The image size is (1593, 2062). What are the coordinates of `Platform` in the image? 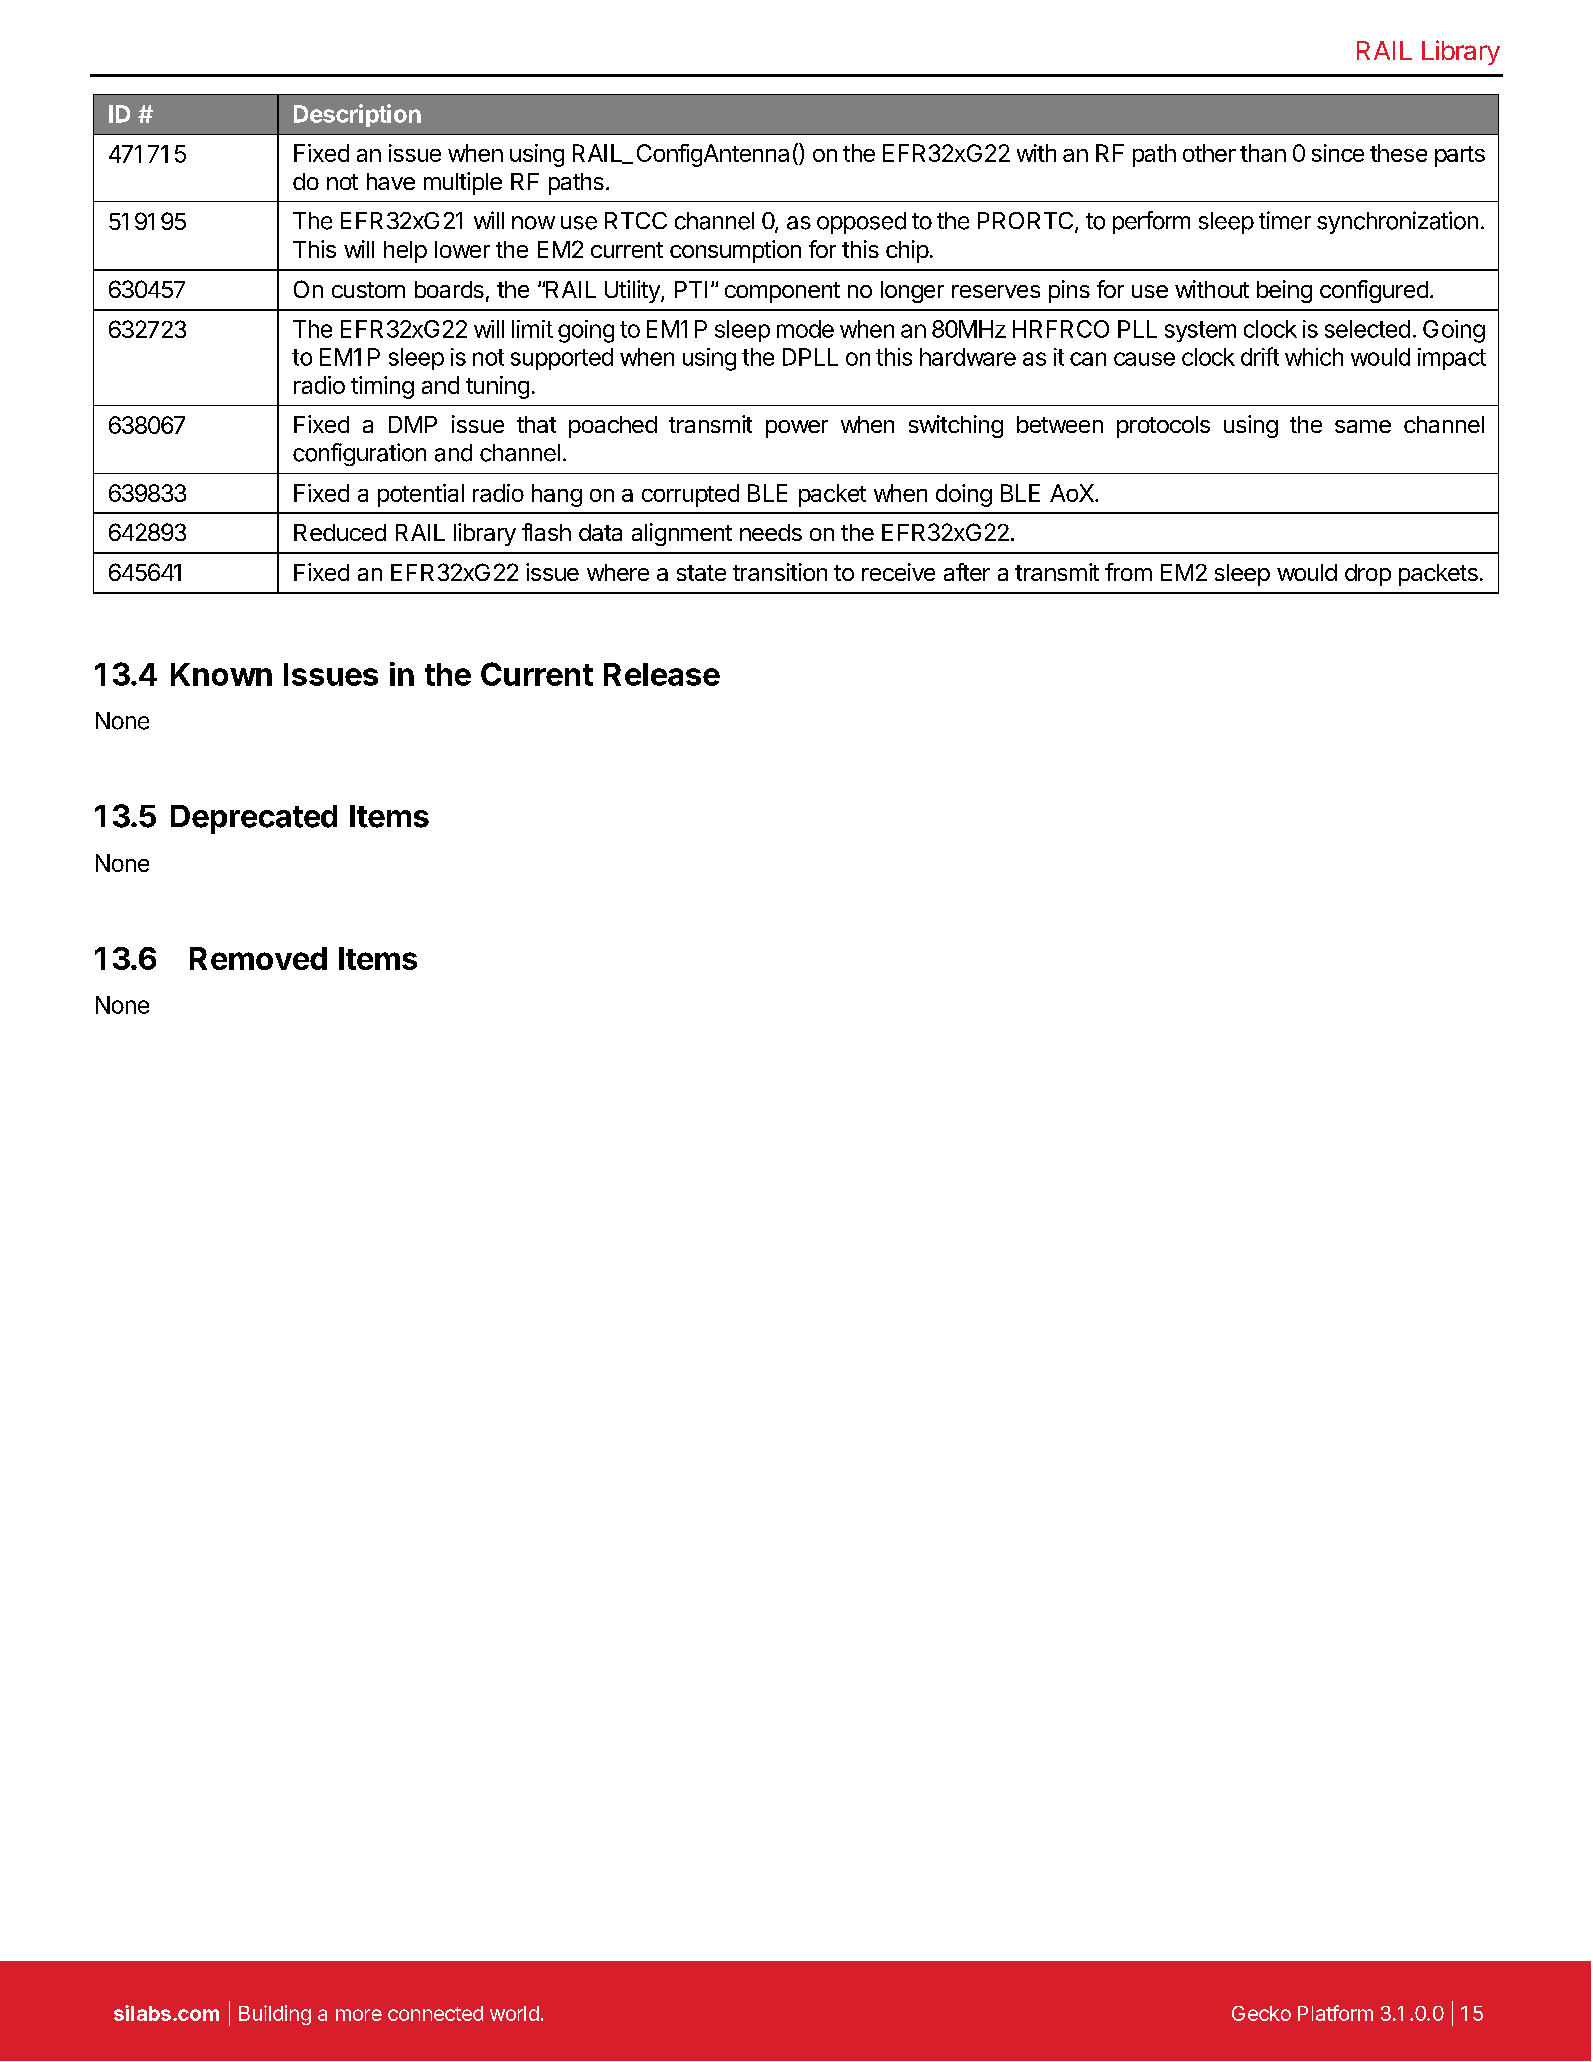 It's located at (1335, 2013).
